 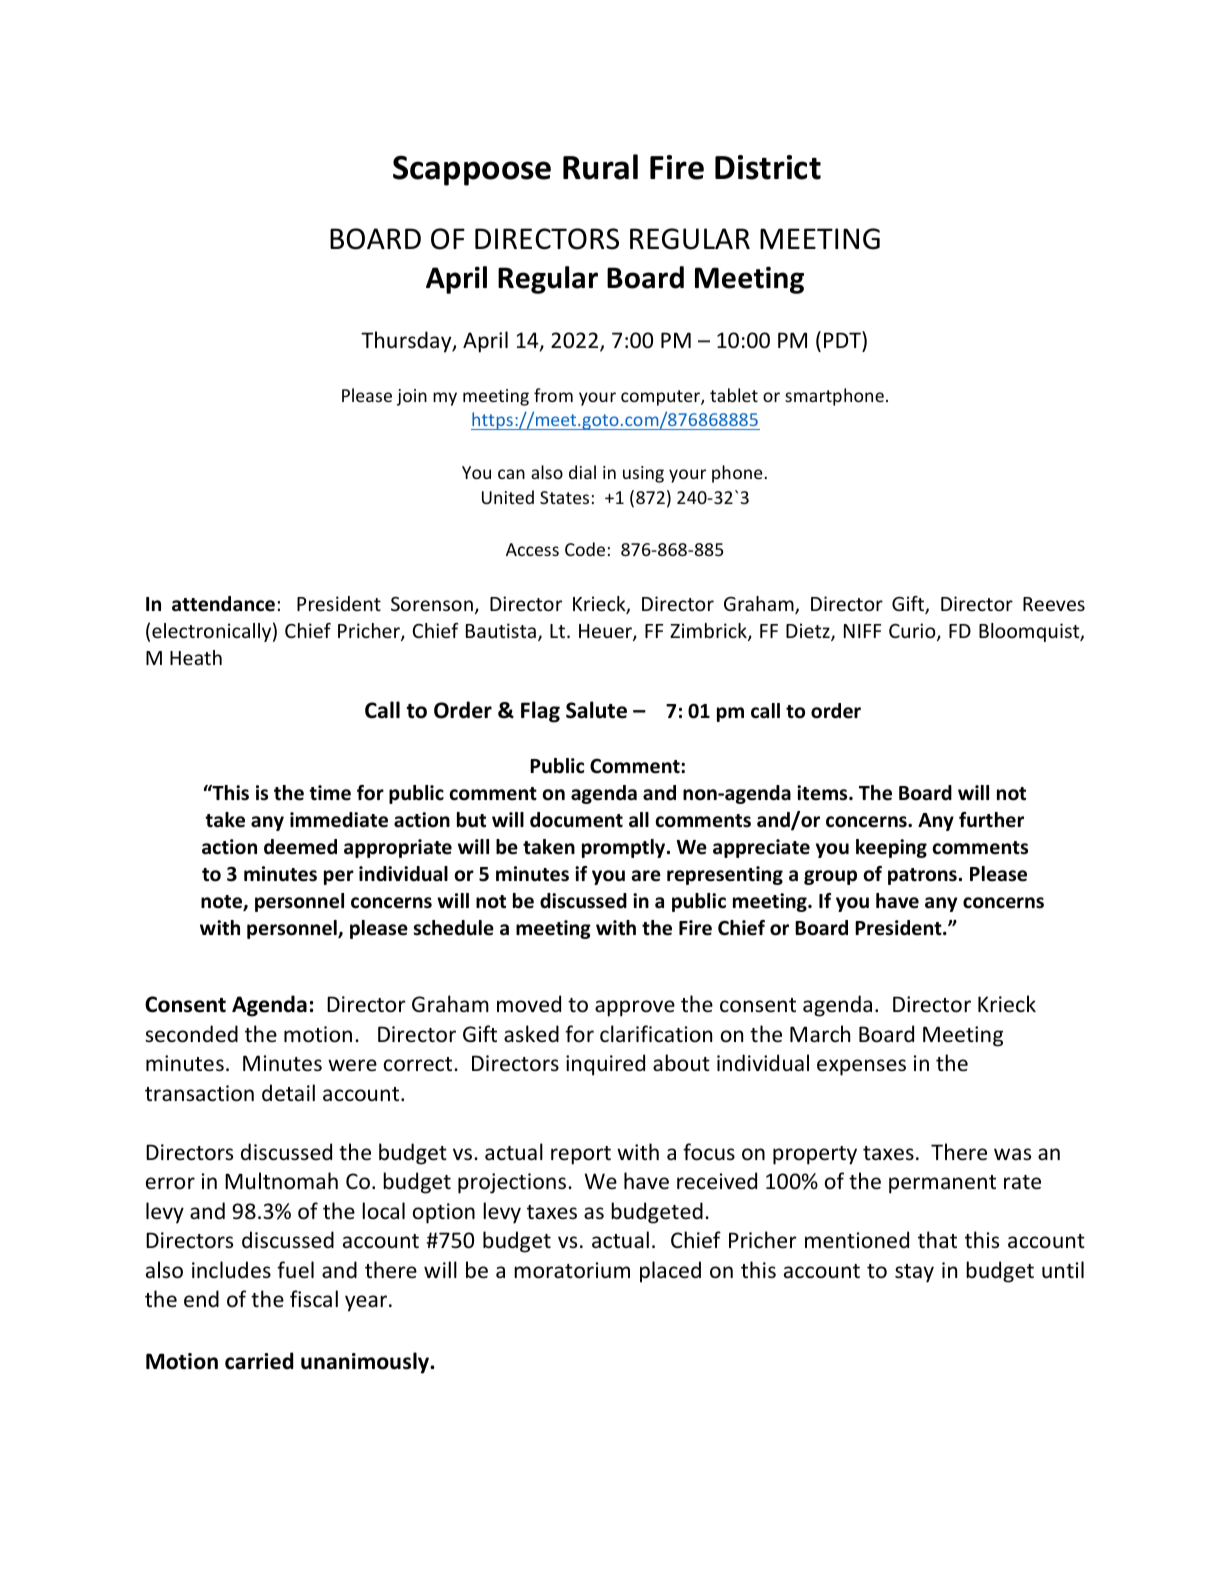 I want to click on stay, so click(x=914, y=1273).
